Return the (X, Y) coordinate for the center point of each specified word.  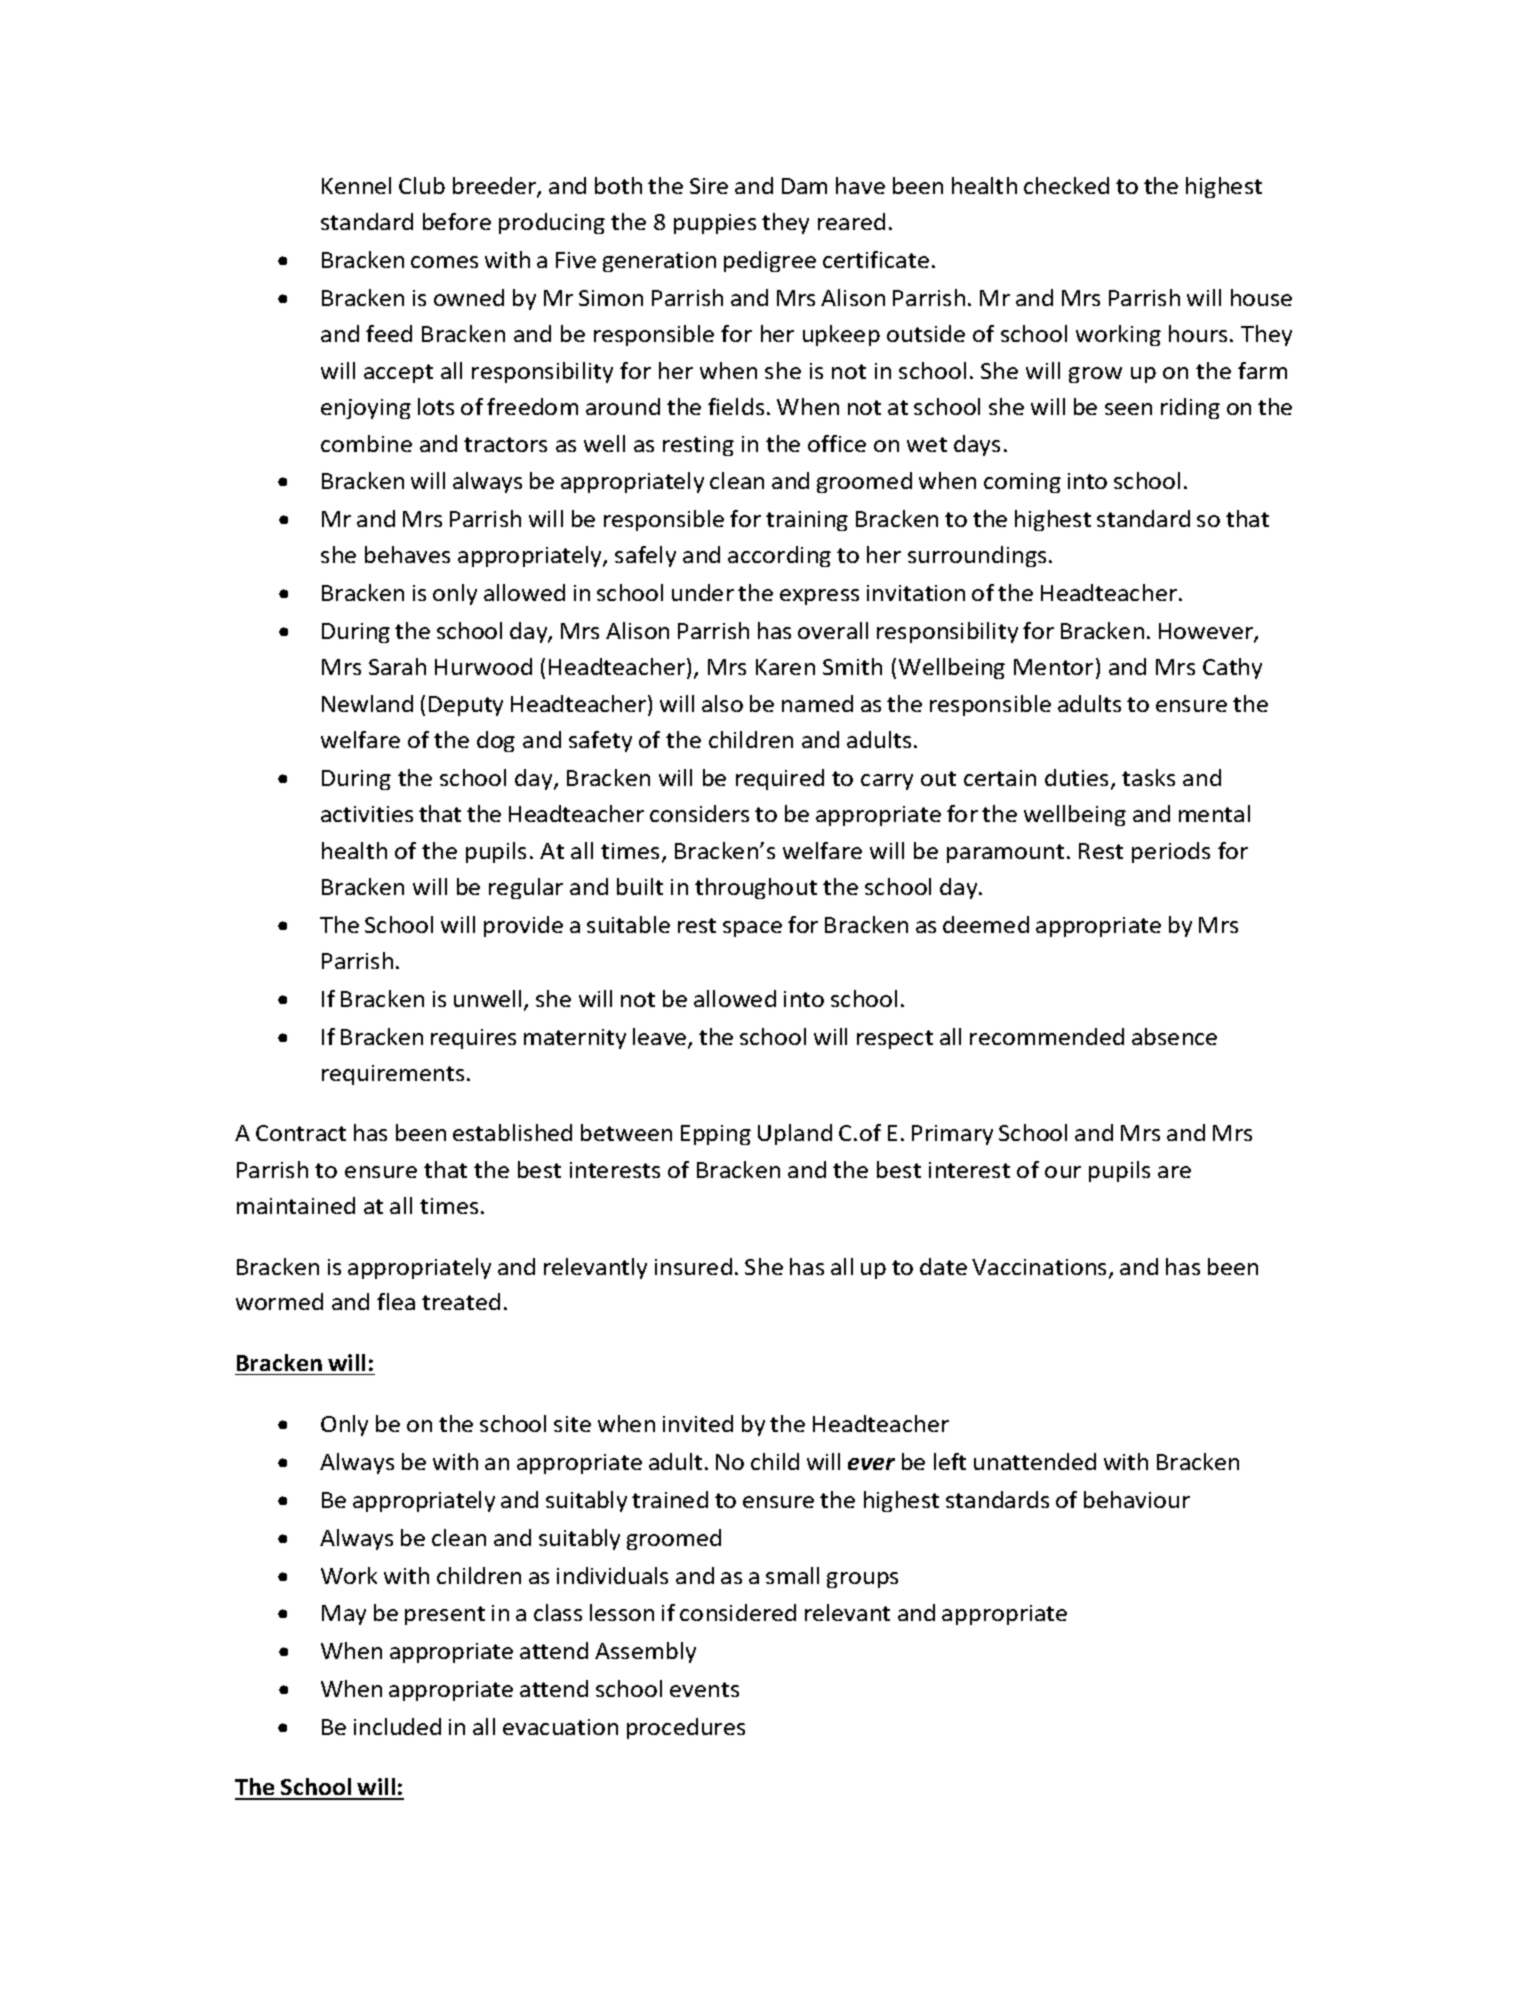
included (397, 1726)
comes (444, 262)
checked (1066, 185)
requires (473, 1039)
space (752, 929)
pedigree (770, 261)
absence (1174, 1036)
